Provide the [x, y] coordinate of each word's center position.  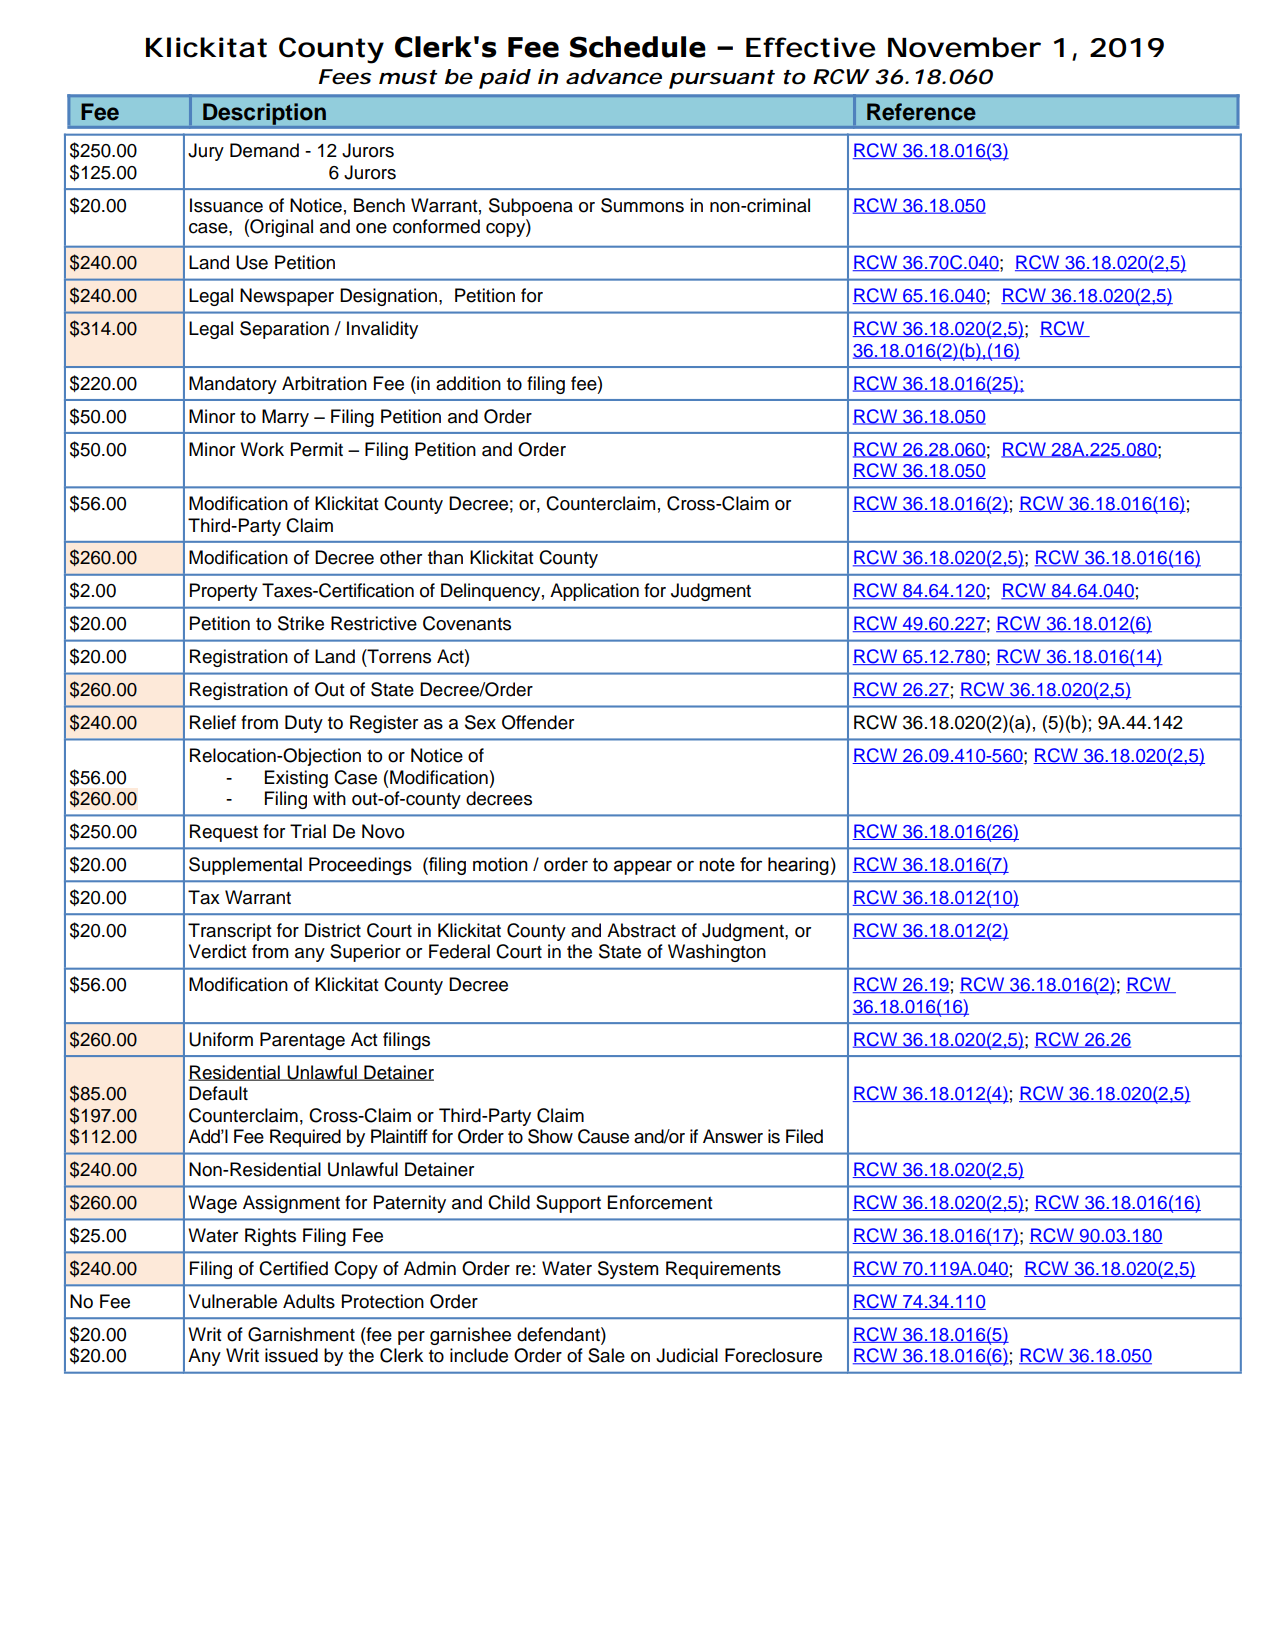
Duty [304, 724]
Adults [309, 1301]
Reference [921, 112]
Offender [538, 722]
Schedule [638, 47]
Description [264, 114]
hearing [798, 866]
